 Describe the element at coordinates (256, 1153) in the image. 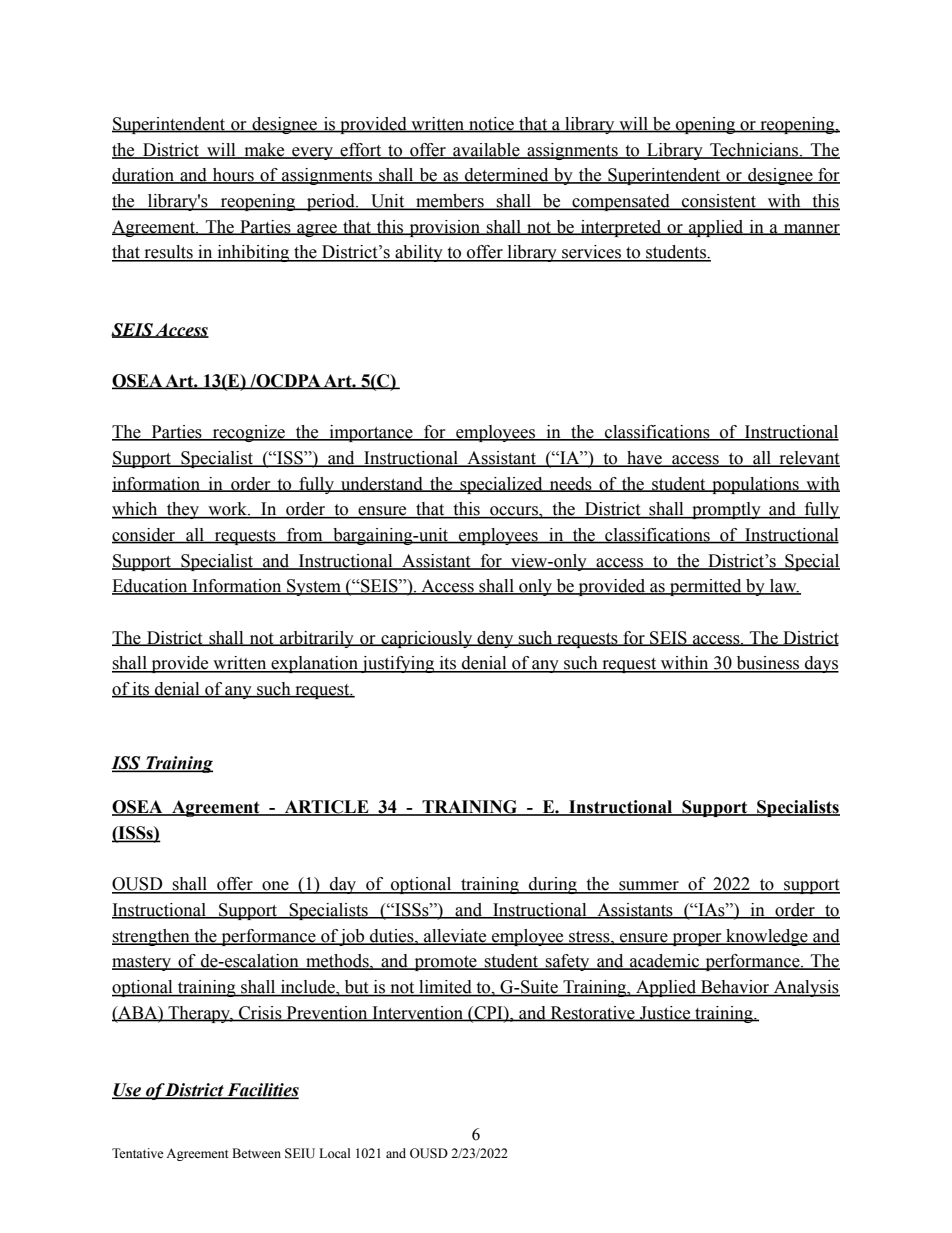

I see `Between` at that location.
